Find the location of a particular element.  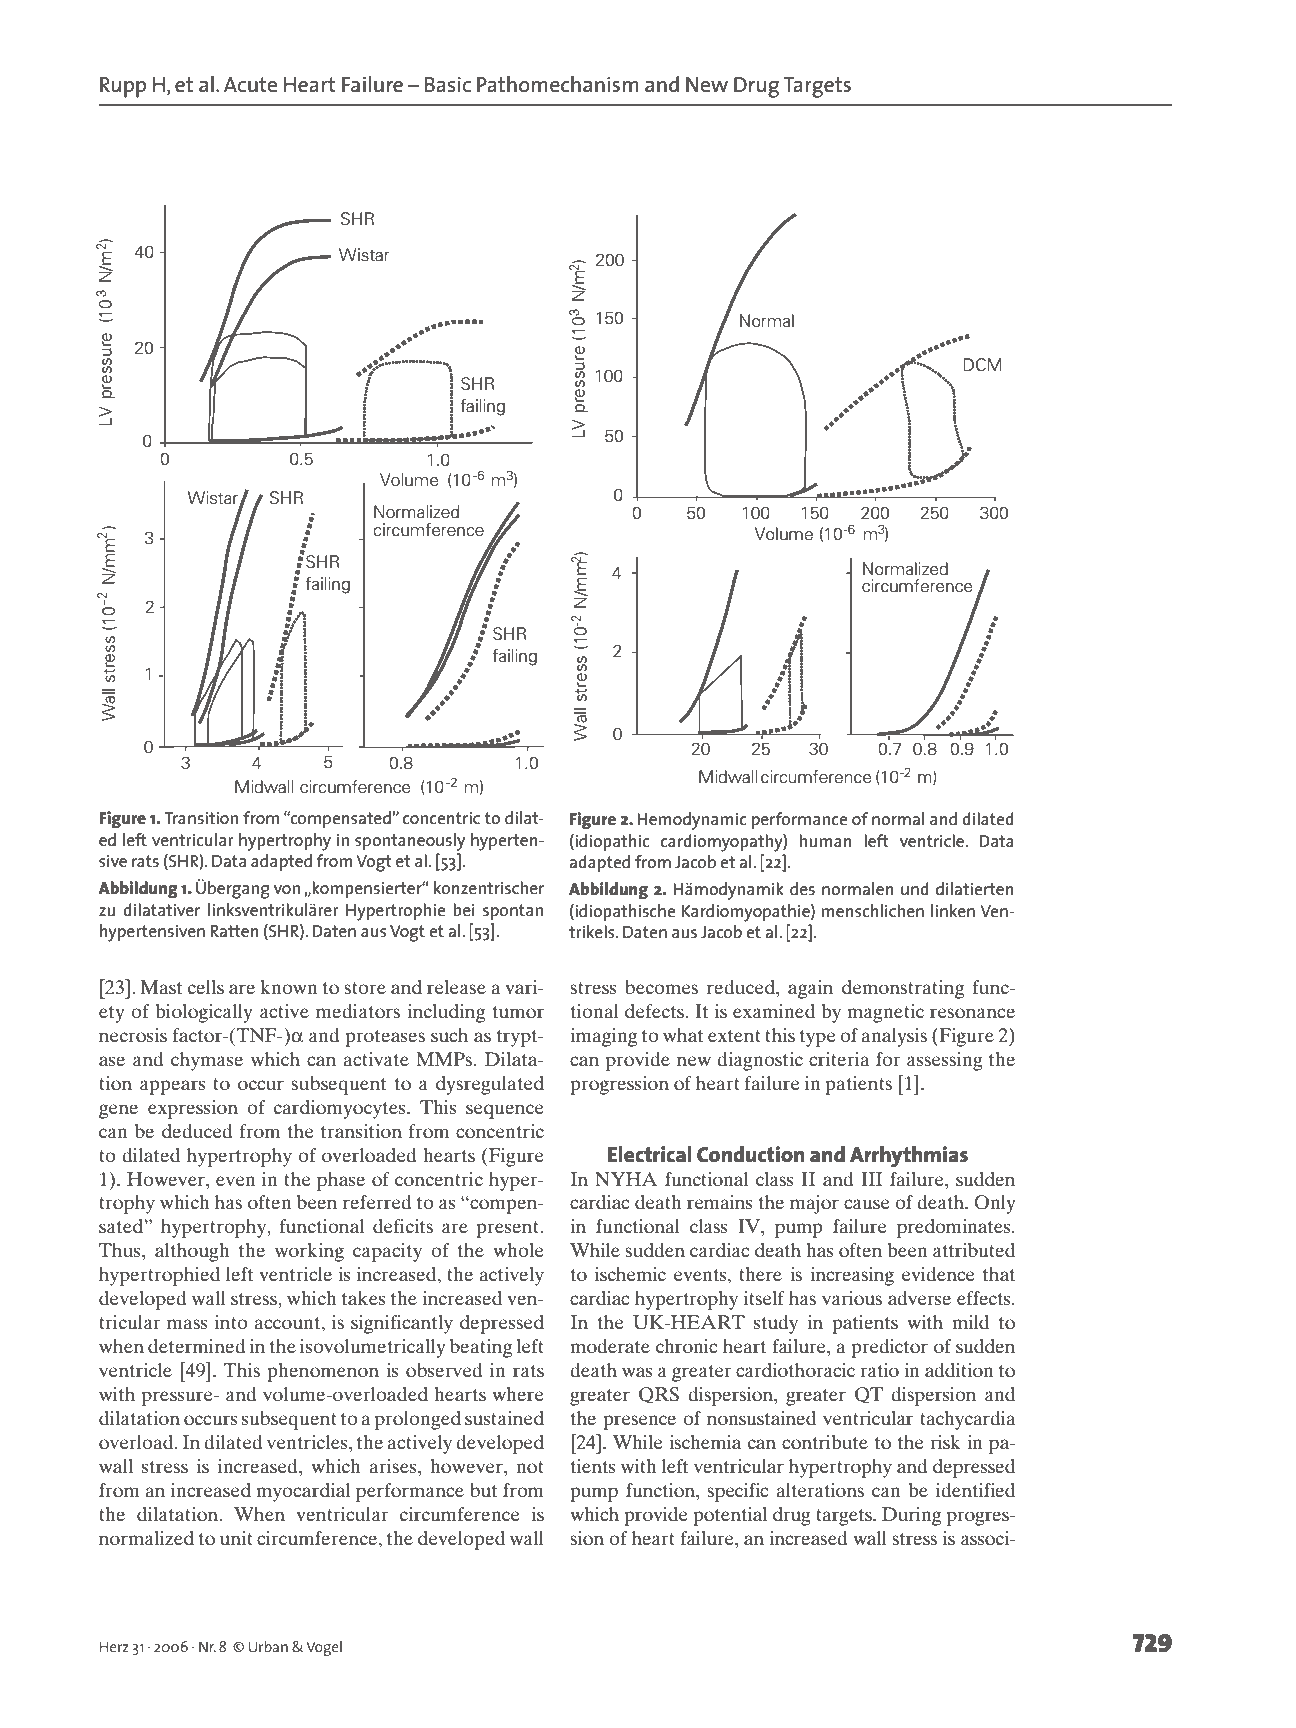

Urban is located at coordinates (268, 1646).
